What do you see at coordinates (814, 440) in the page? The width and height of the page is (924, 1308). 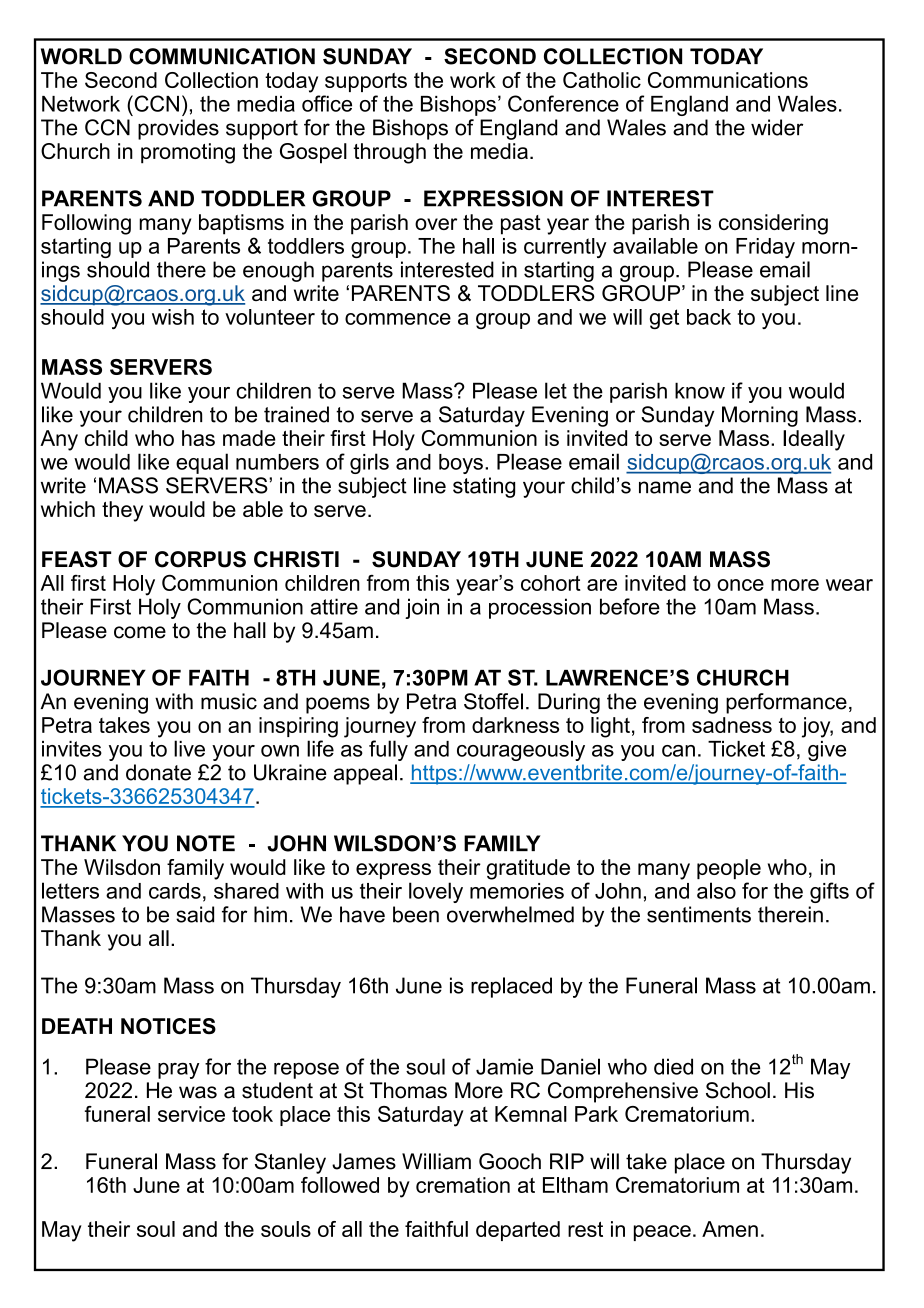 I see `Ideally` at bounding box center [814, 440].
